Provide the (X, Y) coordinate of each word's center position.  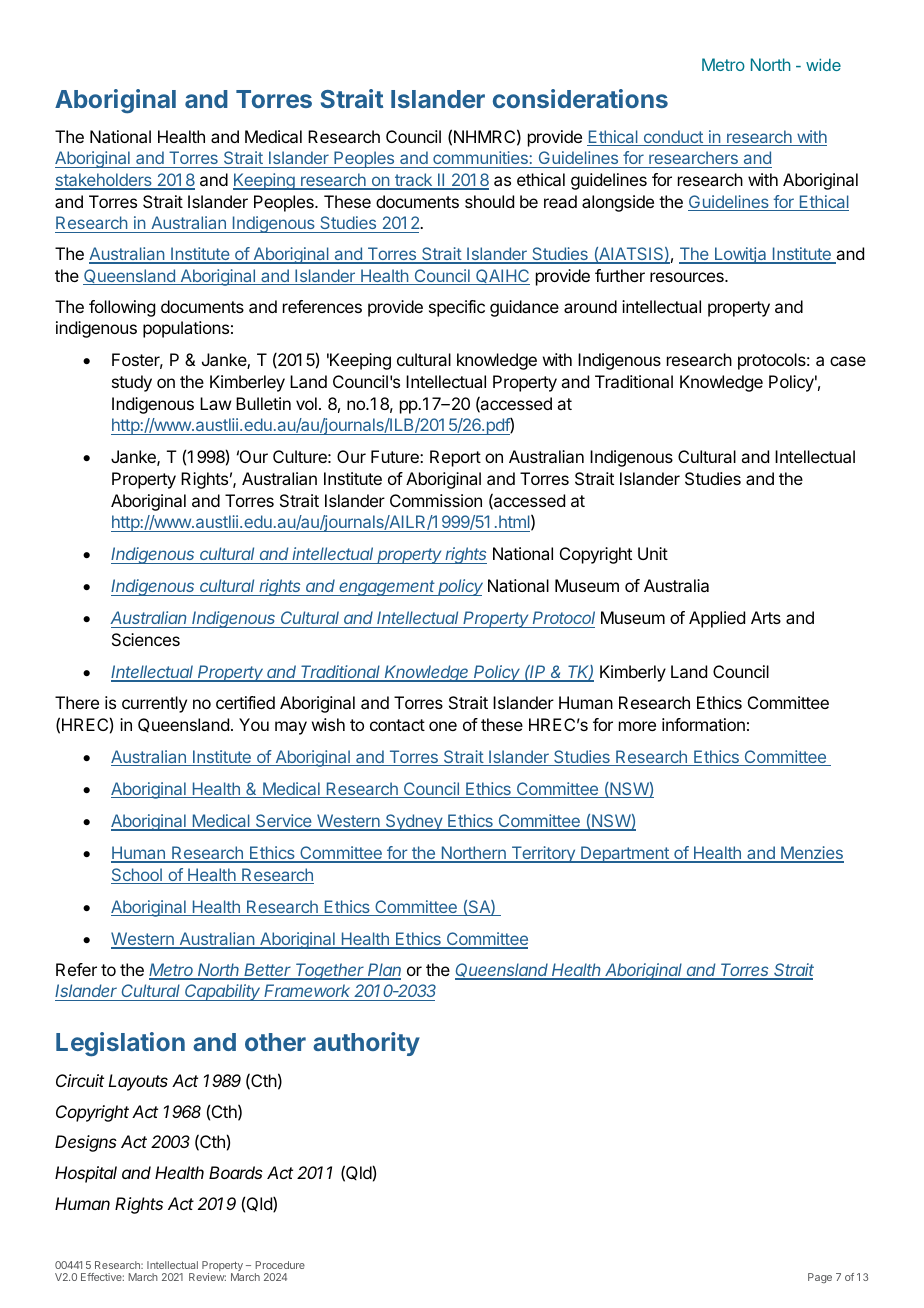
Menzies (811, 854)
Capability (223, 992)
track (413, 181)
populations (186, 329)
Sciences (146, 639)
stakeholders (104, 181)
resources (688, 277)
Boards (236, 1172)
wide (823, 65)
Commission (436, 500)
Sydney (414, 822)
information (703, 724)
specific (457, 308)
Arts (766, 617)
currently (154, 704)
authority (366, 1044)
